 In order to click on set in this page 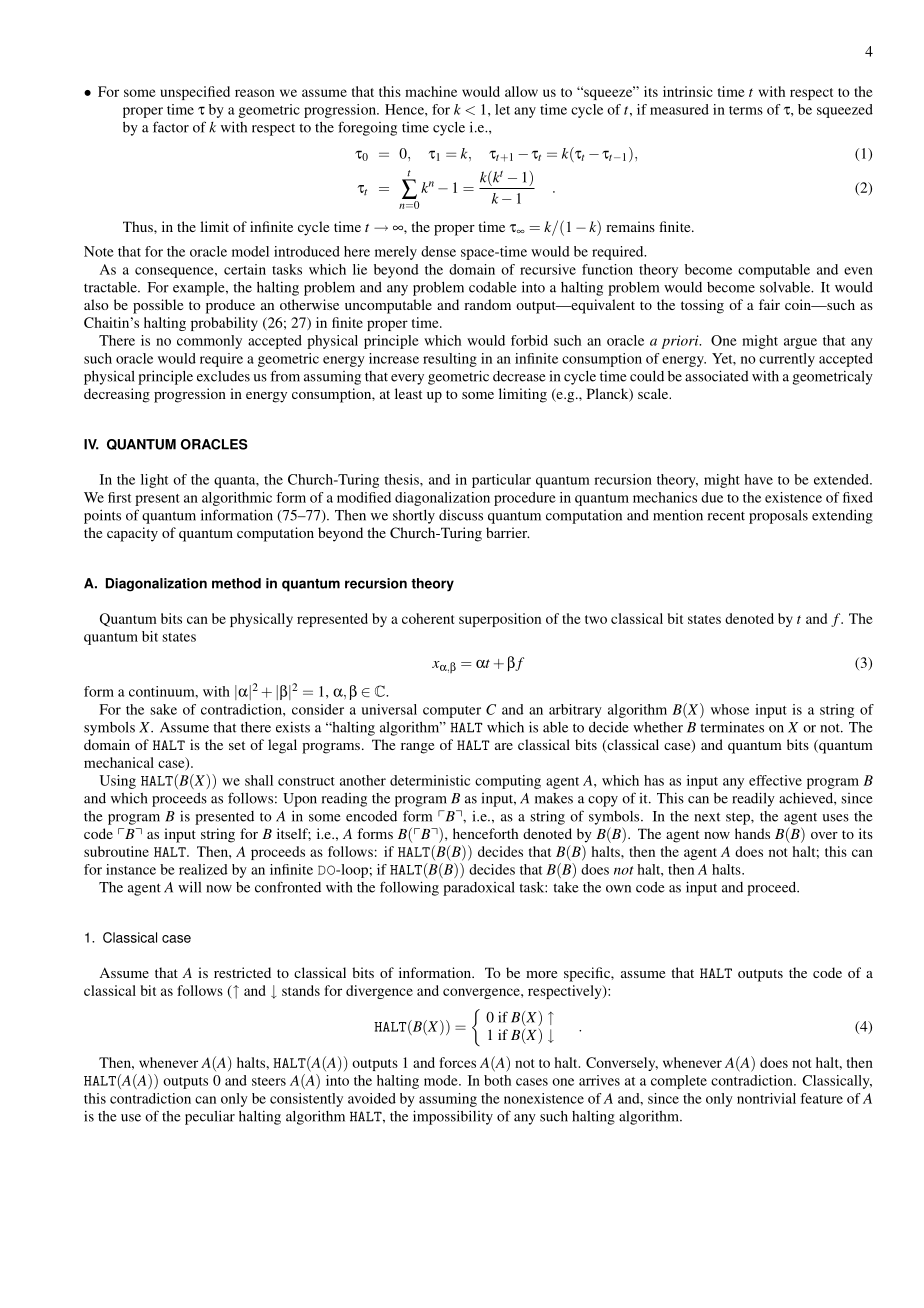, I will do `click(237, 745)`.
